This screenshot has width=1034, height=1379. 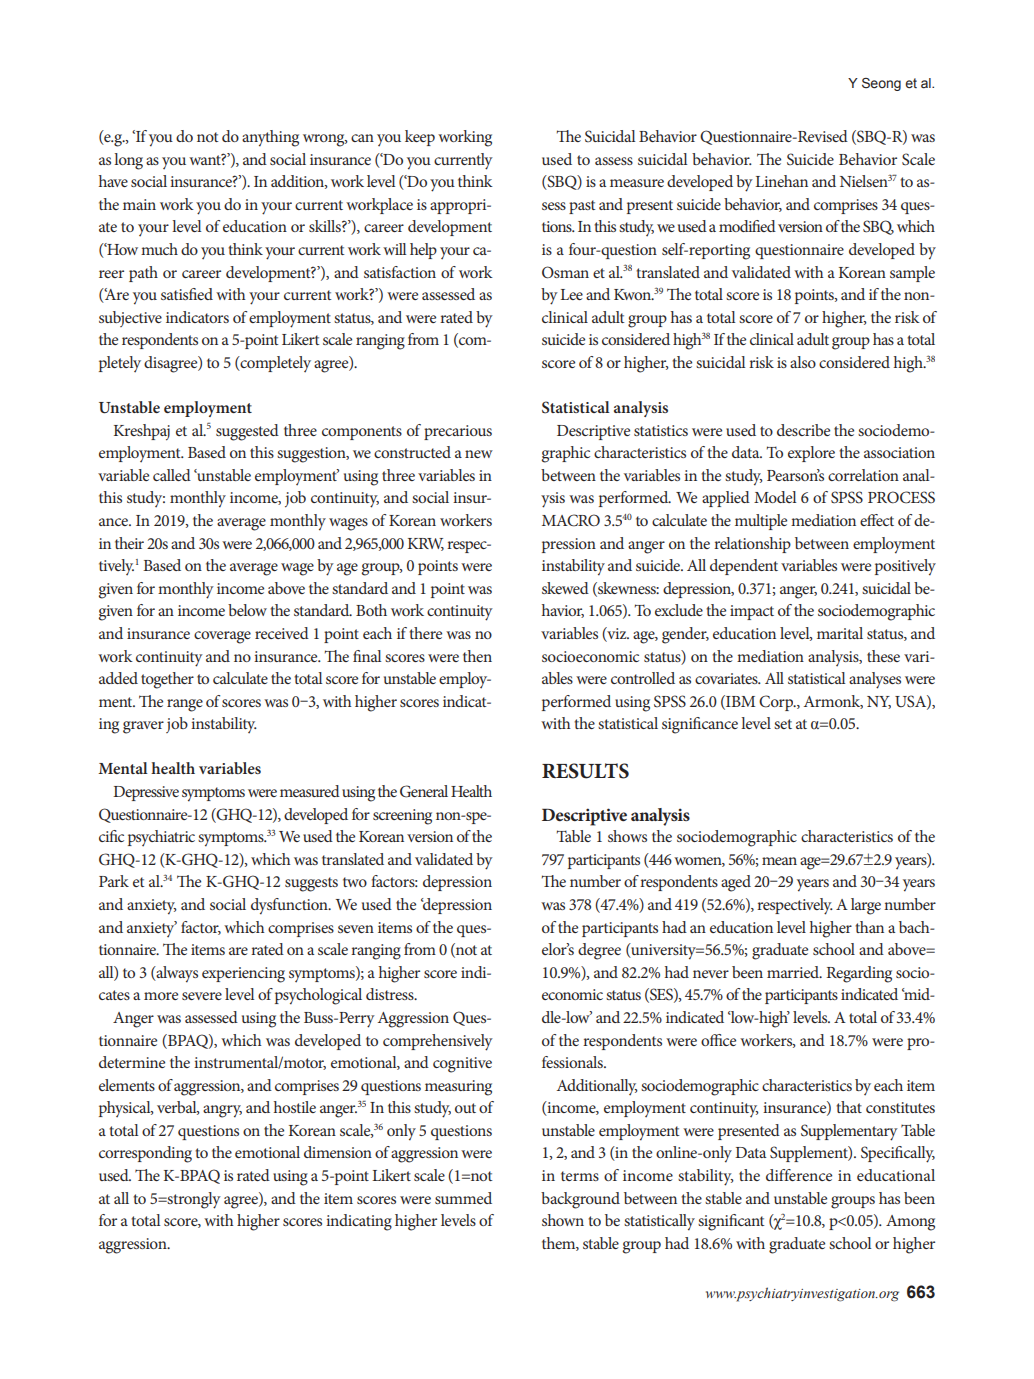 What do you see at coordinates (869, 927) in the screenshot?
I see `than` at bounding box center [869, 927].
